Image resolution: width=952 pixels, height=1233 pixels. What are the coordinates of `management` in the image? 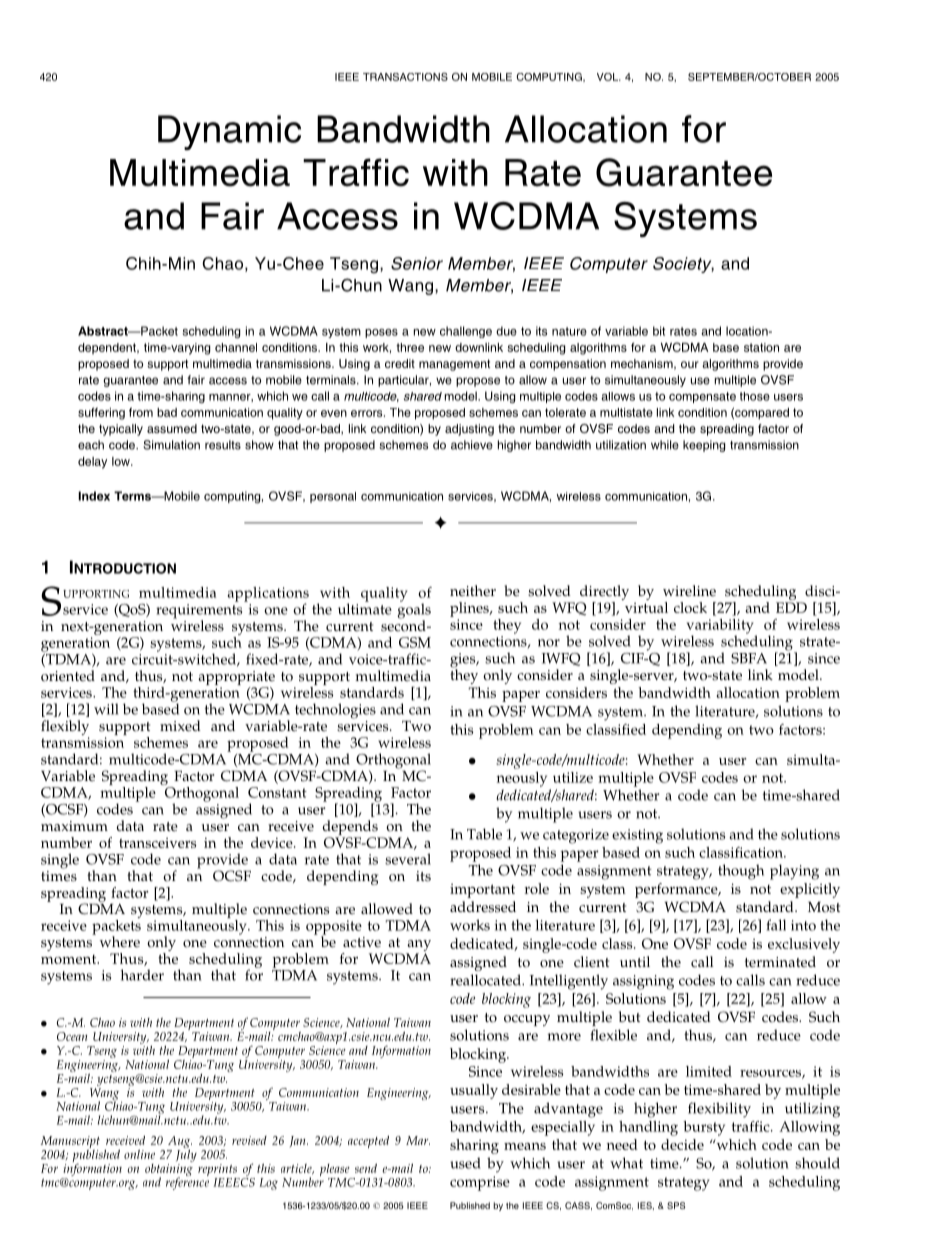 It's located at (454, 365).
